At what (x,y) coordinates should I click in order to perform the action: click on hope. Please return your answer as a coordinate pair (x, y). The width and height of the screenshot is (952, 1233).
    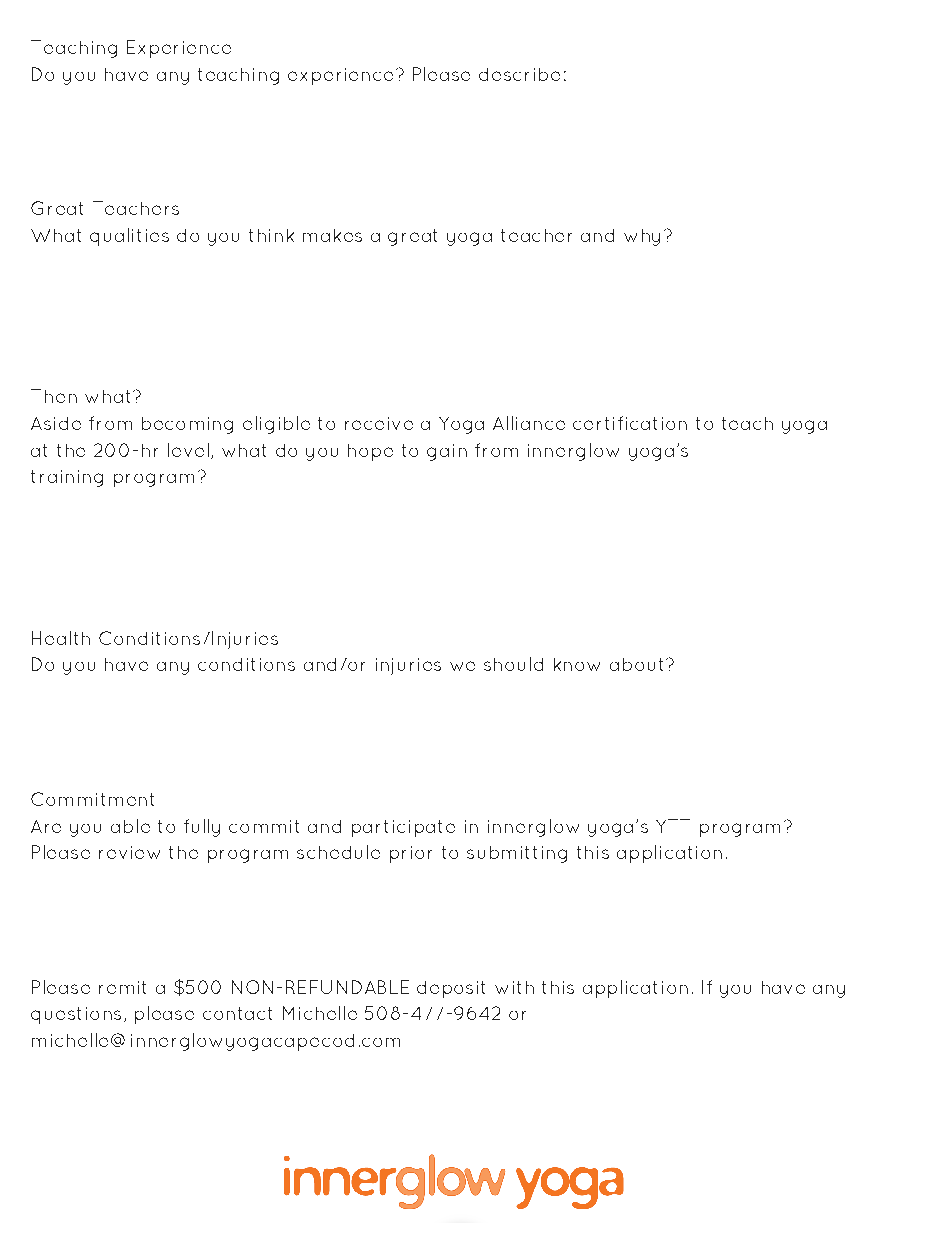
    Looking at the image, I should click on (370, 452).
